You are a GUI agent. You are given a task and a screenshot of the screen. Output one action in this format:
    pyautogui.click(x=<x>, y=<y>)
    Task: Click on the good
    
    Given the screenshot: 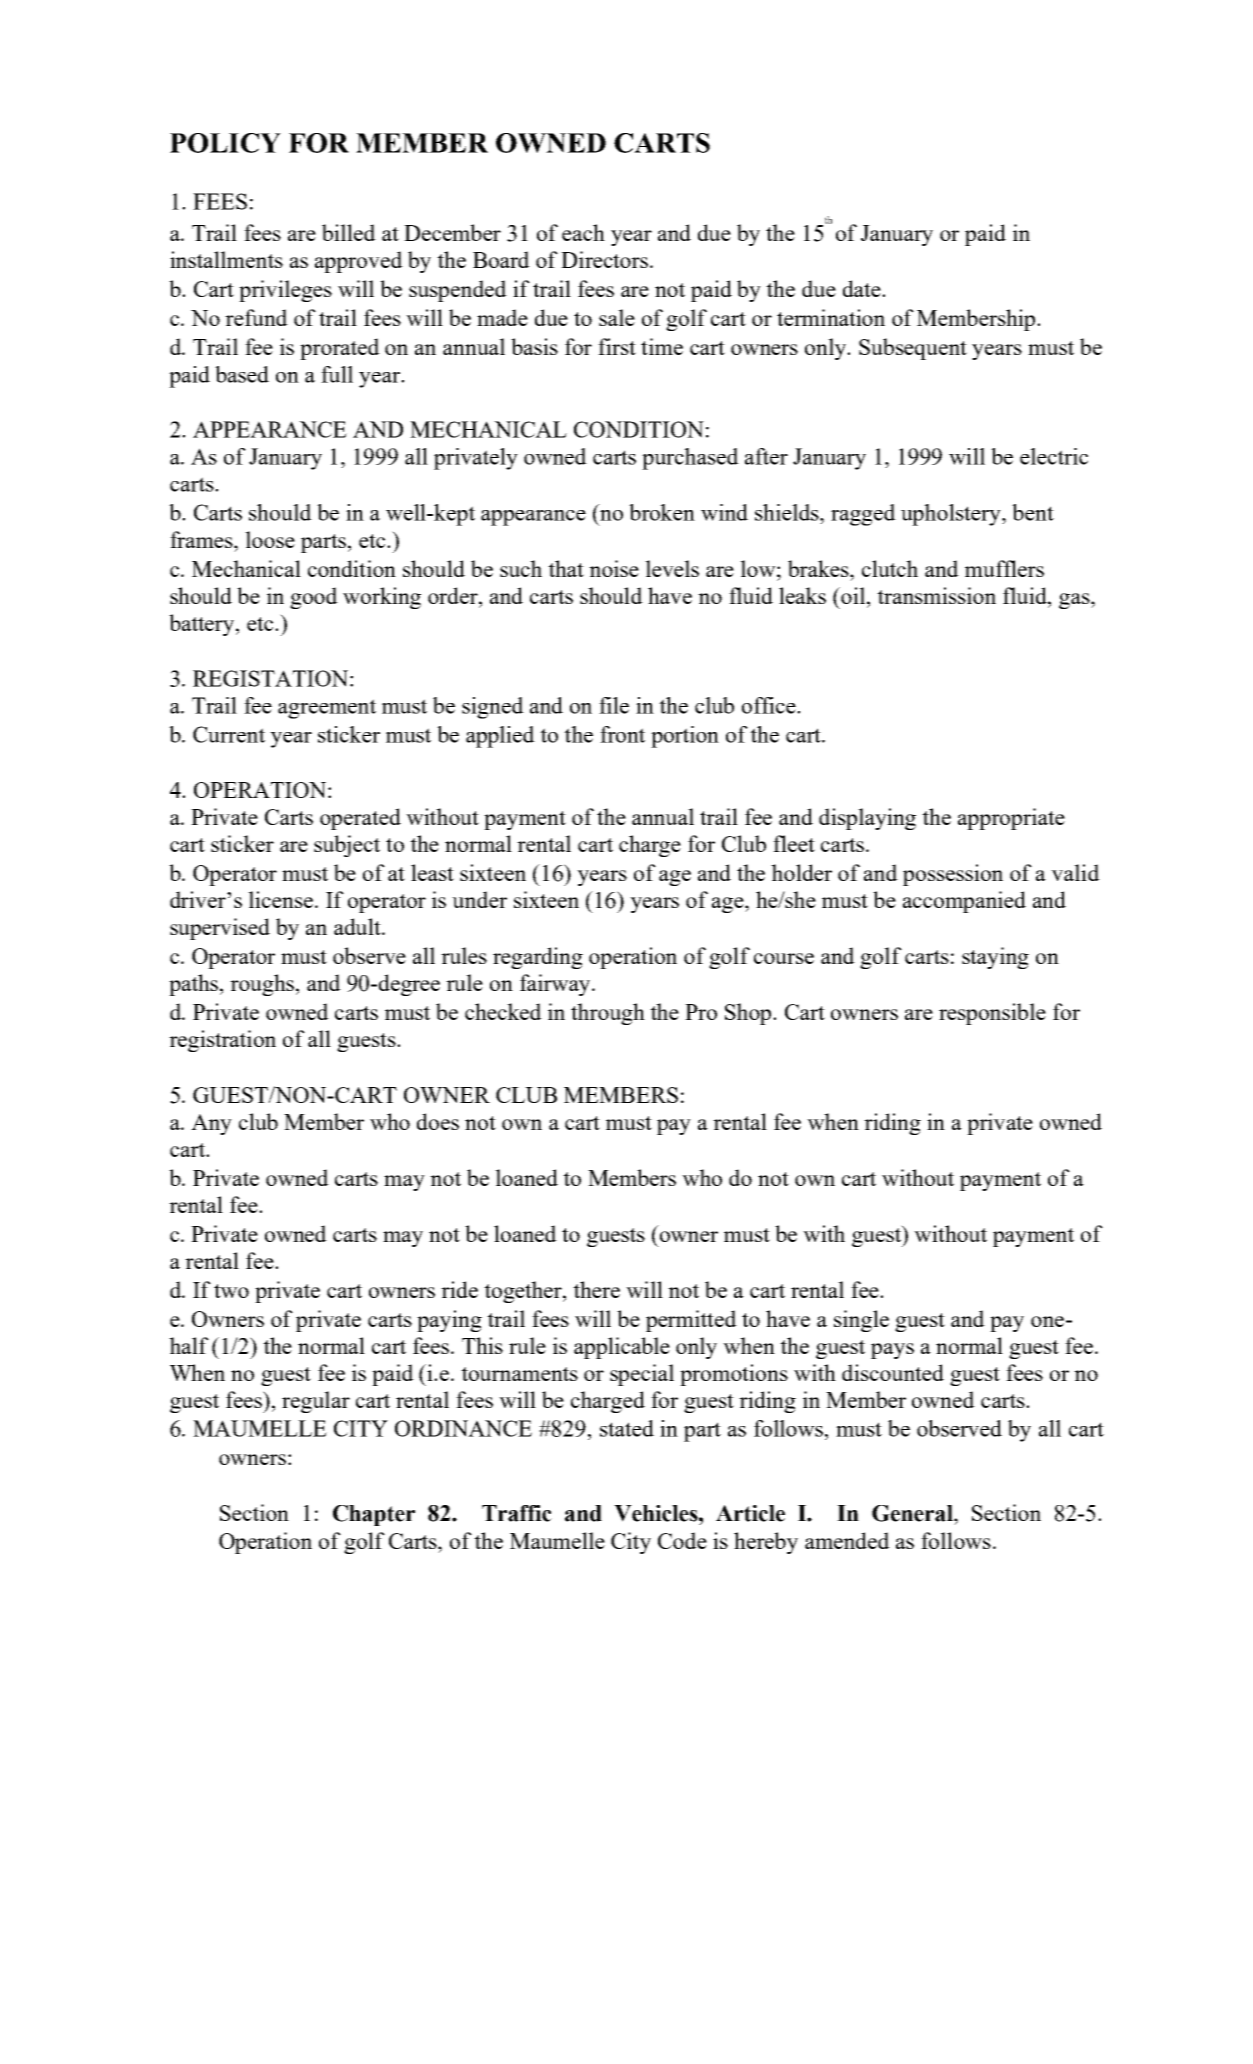 What is the action you would take?
    pyautogui.click(x=314, y=598)
